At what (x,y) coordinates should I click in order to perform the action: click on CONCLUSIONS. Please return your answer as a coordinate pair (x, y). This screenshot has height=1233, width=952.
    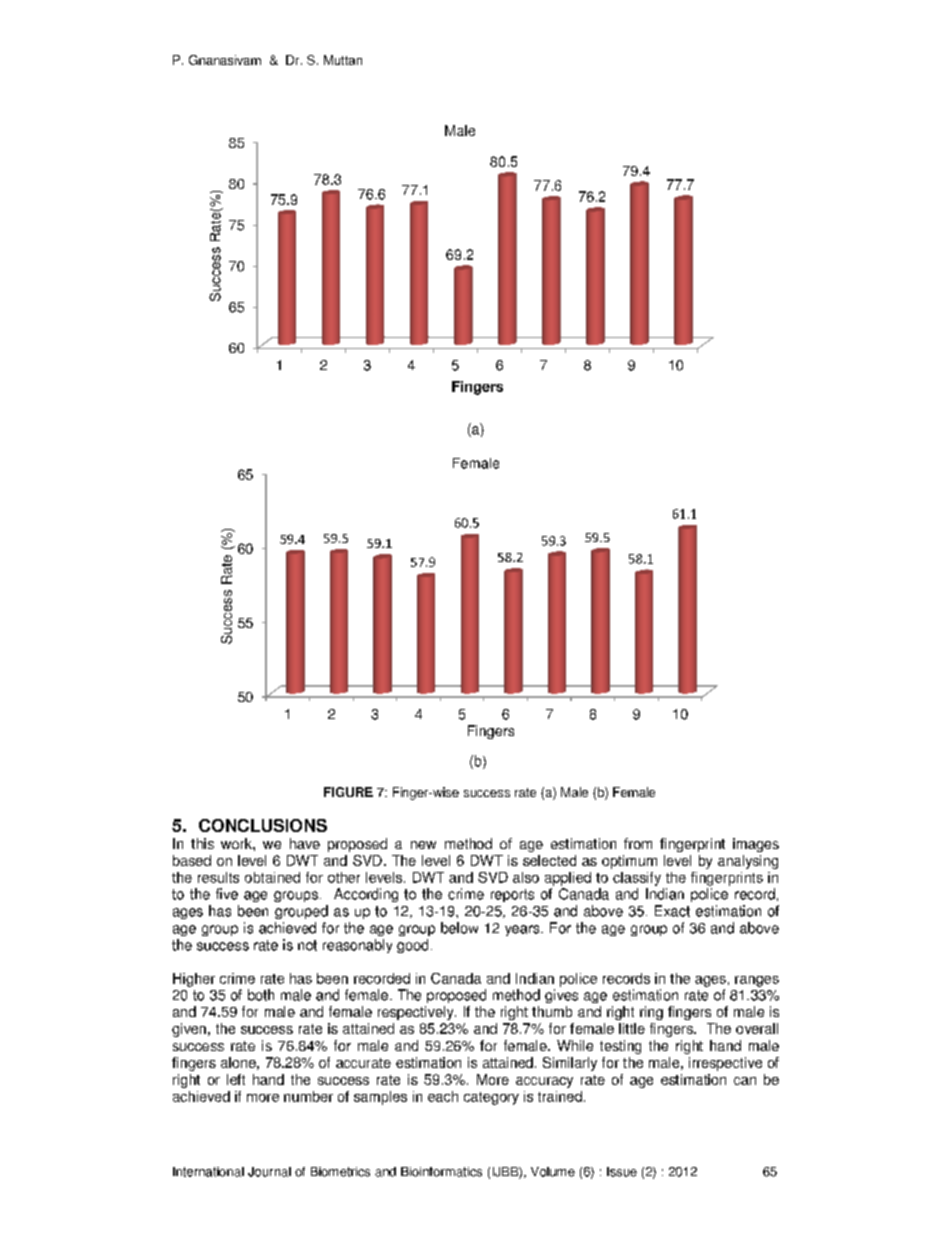
    Looking at the image, I should click on (263, 825).
